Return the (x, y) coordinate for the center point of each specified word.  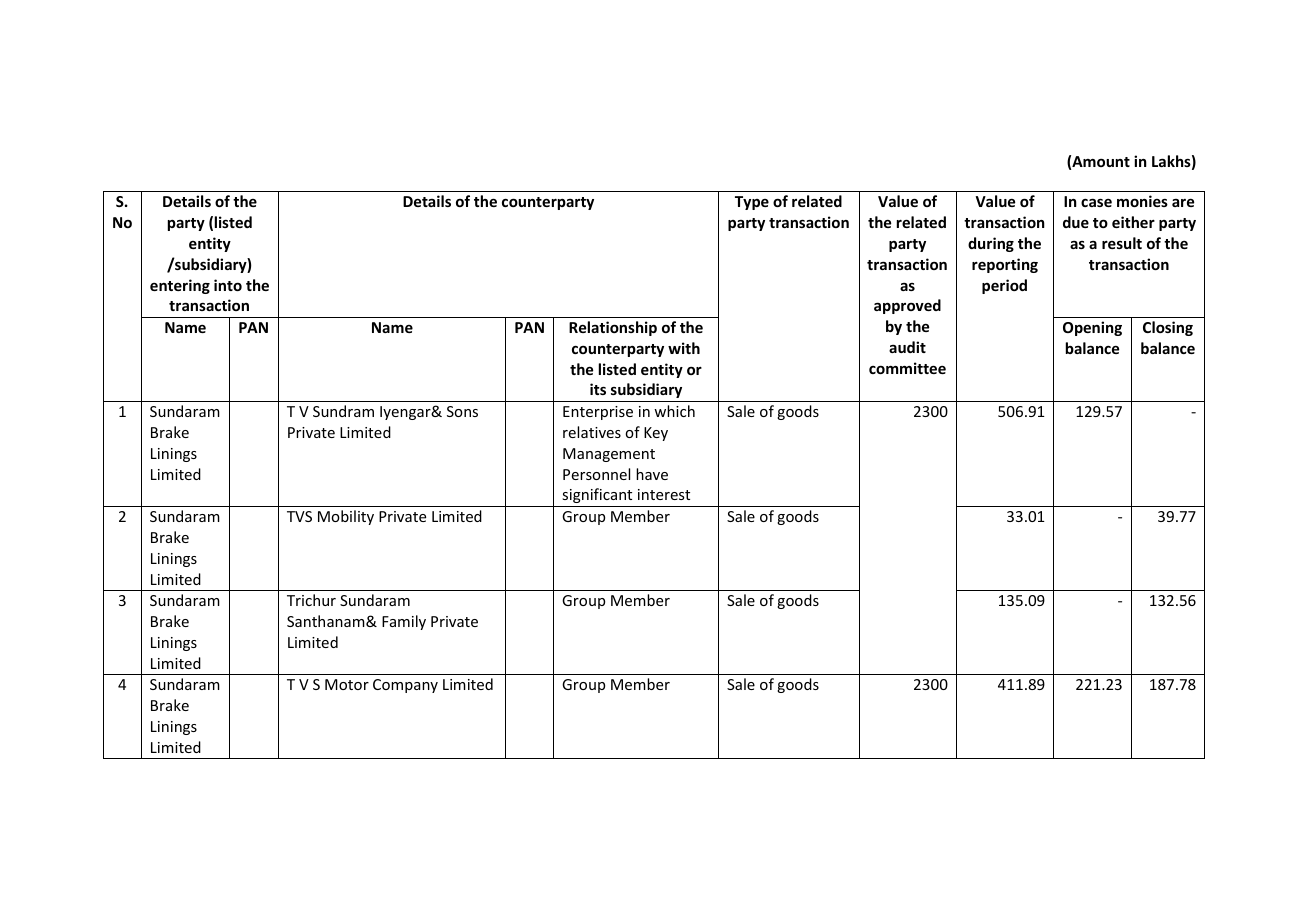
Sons (462, 411)
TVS (299, 516)
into (228, 285)
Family (404, 622)
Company (405, 686)
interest (664, 494)
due (1076, 222)
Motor (347, 684)
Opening (1092, 328)
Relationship (613, 328)
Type (752, 203)
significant (597, 495)
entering (180, 286)
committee (907, 368)
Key (656, 434)
